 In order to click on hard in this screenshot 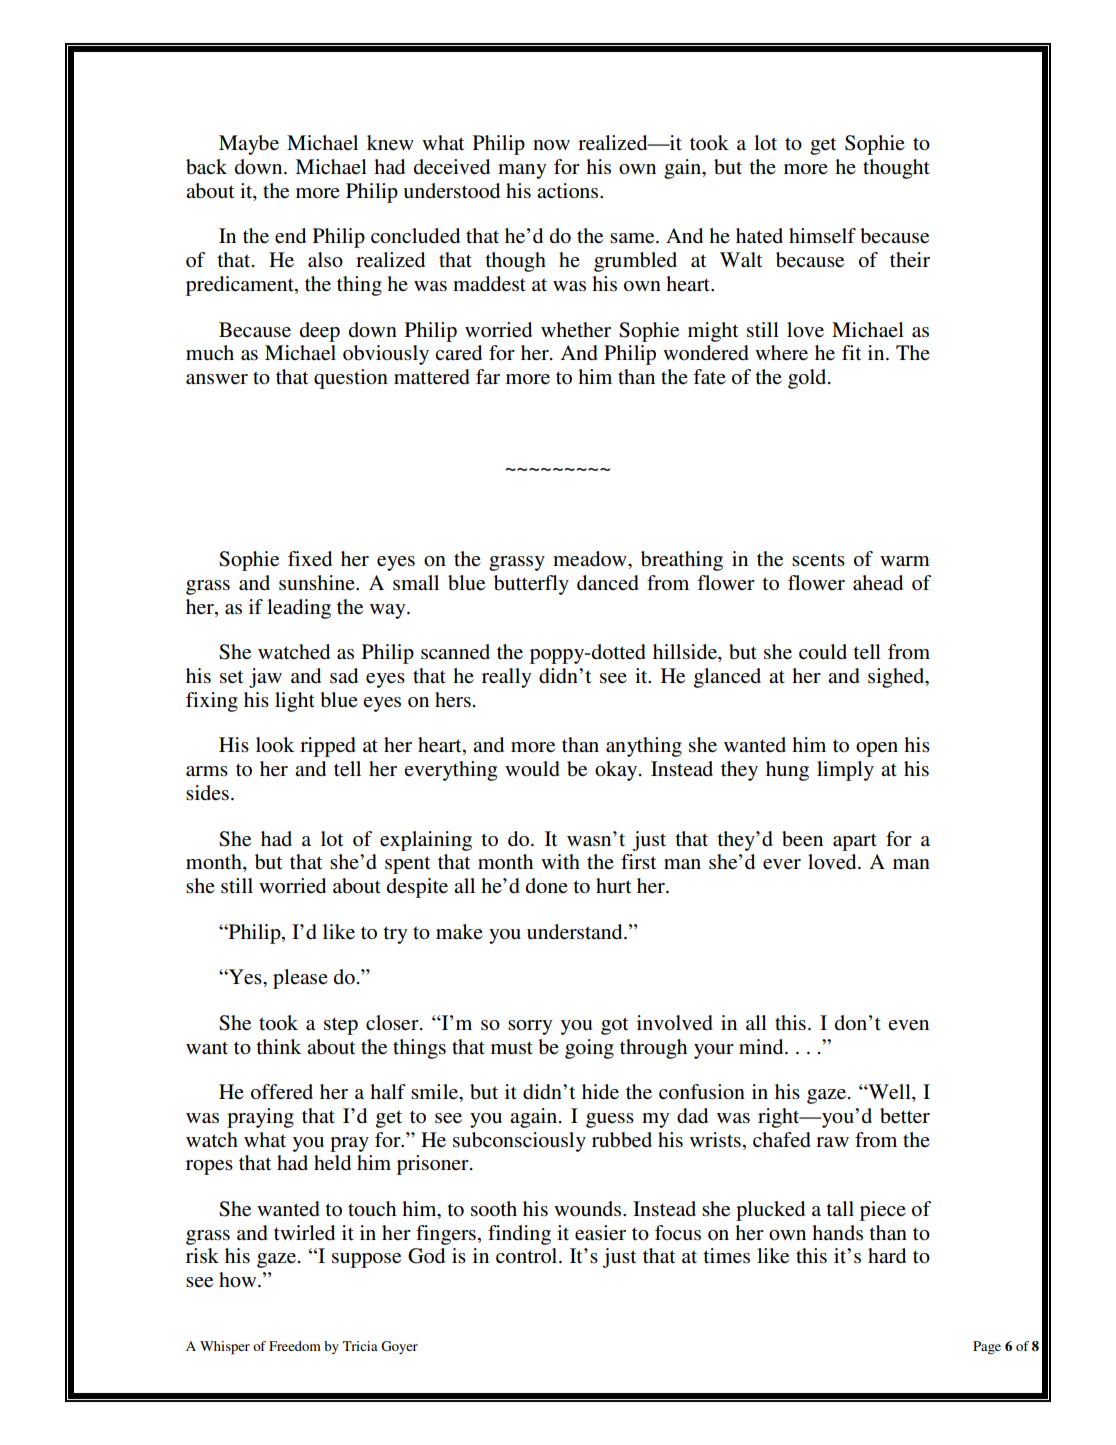, I will do `click(887, 1256)`.
